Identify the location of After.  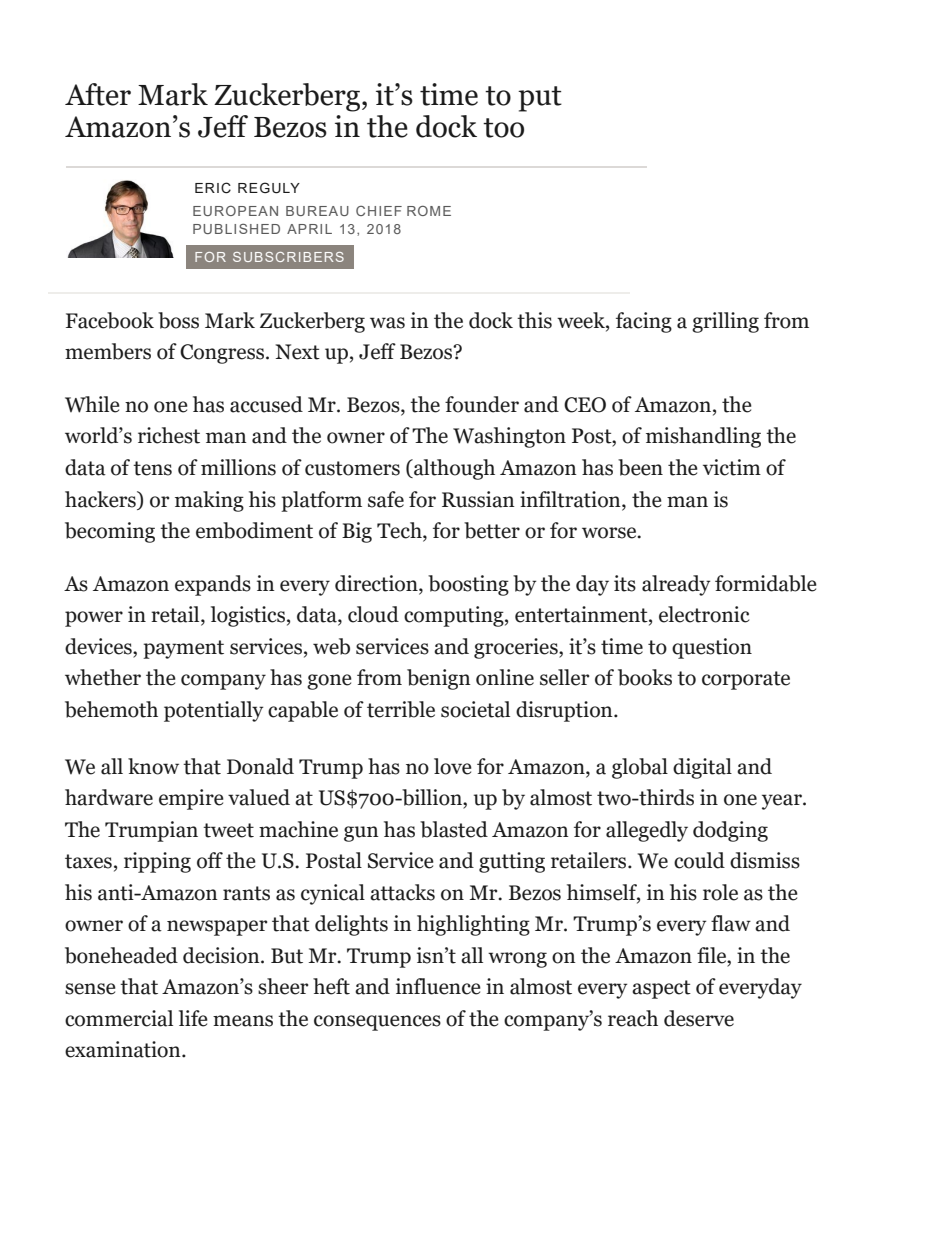
(98, 94).
